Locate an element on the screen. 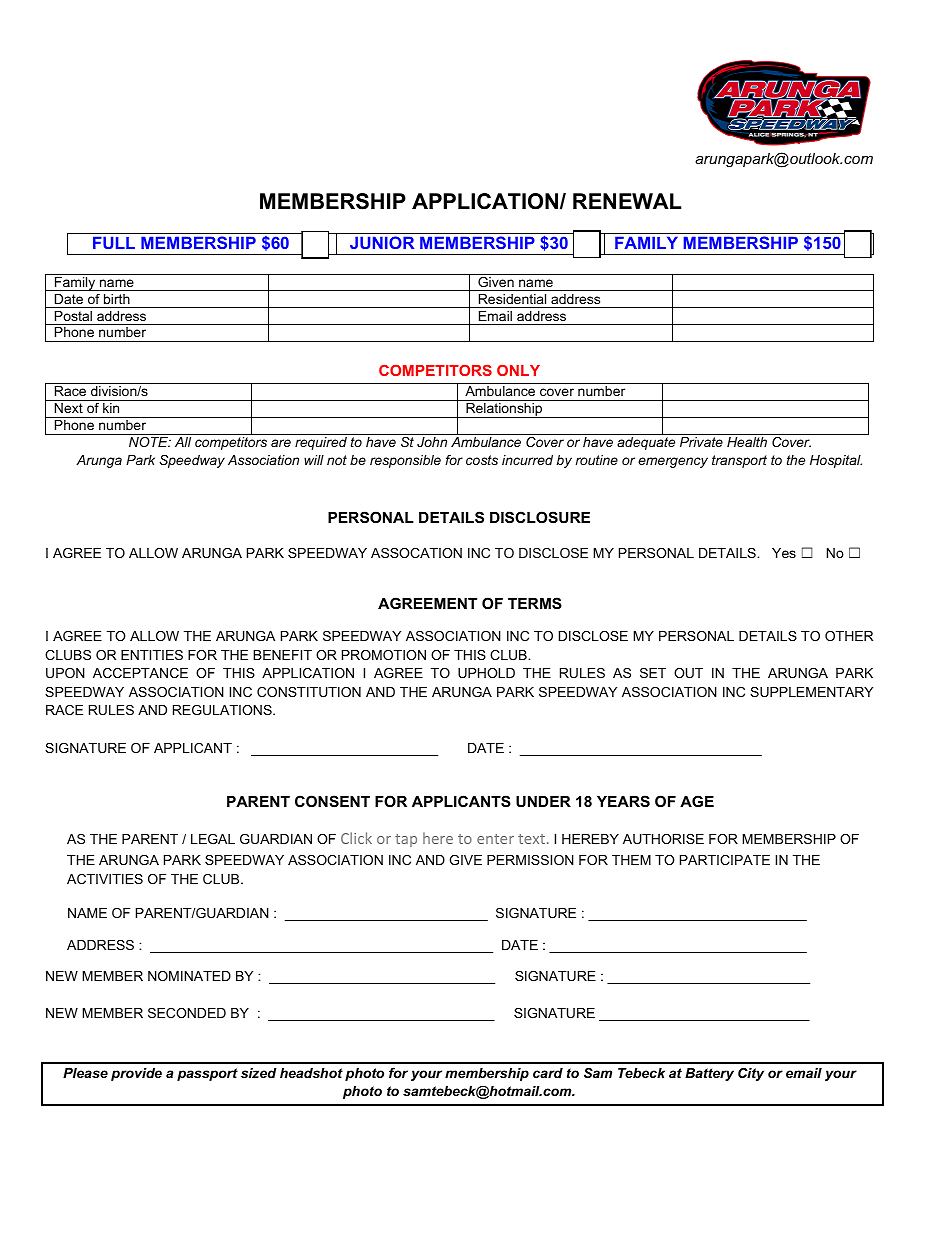  City is located at coordinates (751, 1074).
